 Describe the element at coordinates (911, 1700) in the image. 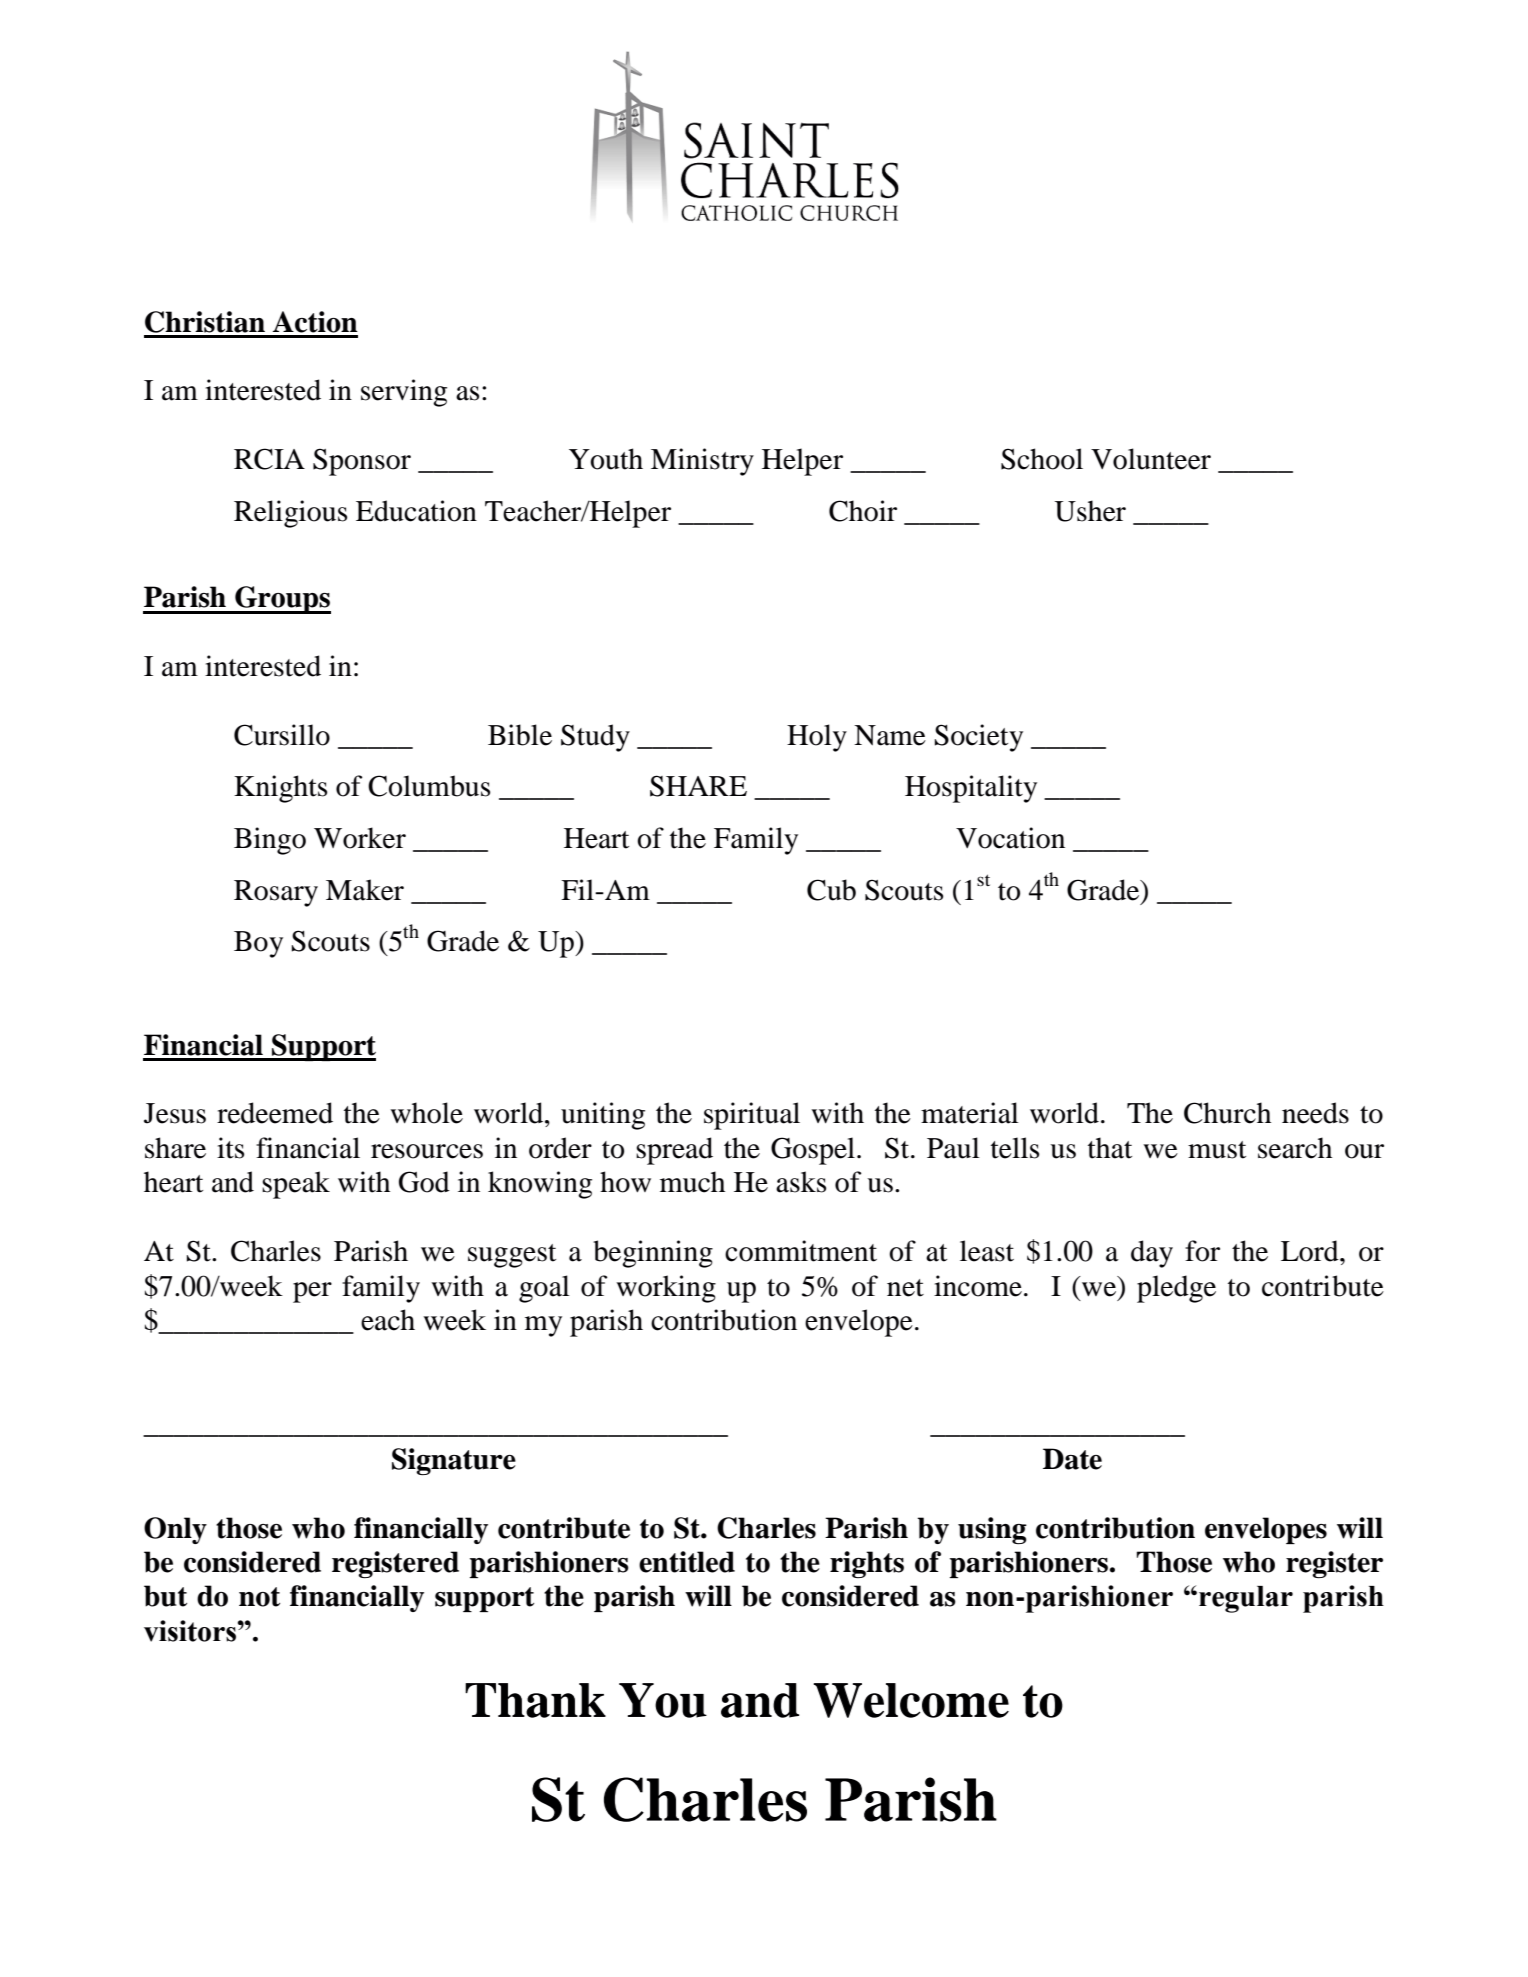

I see `Welcome` at that location.
